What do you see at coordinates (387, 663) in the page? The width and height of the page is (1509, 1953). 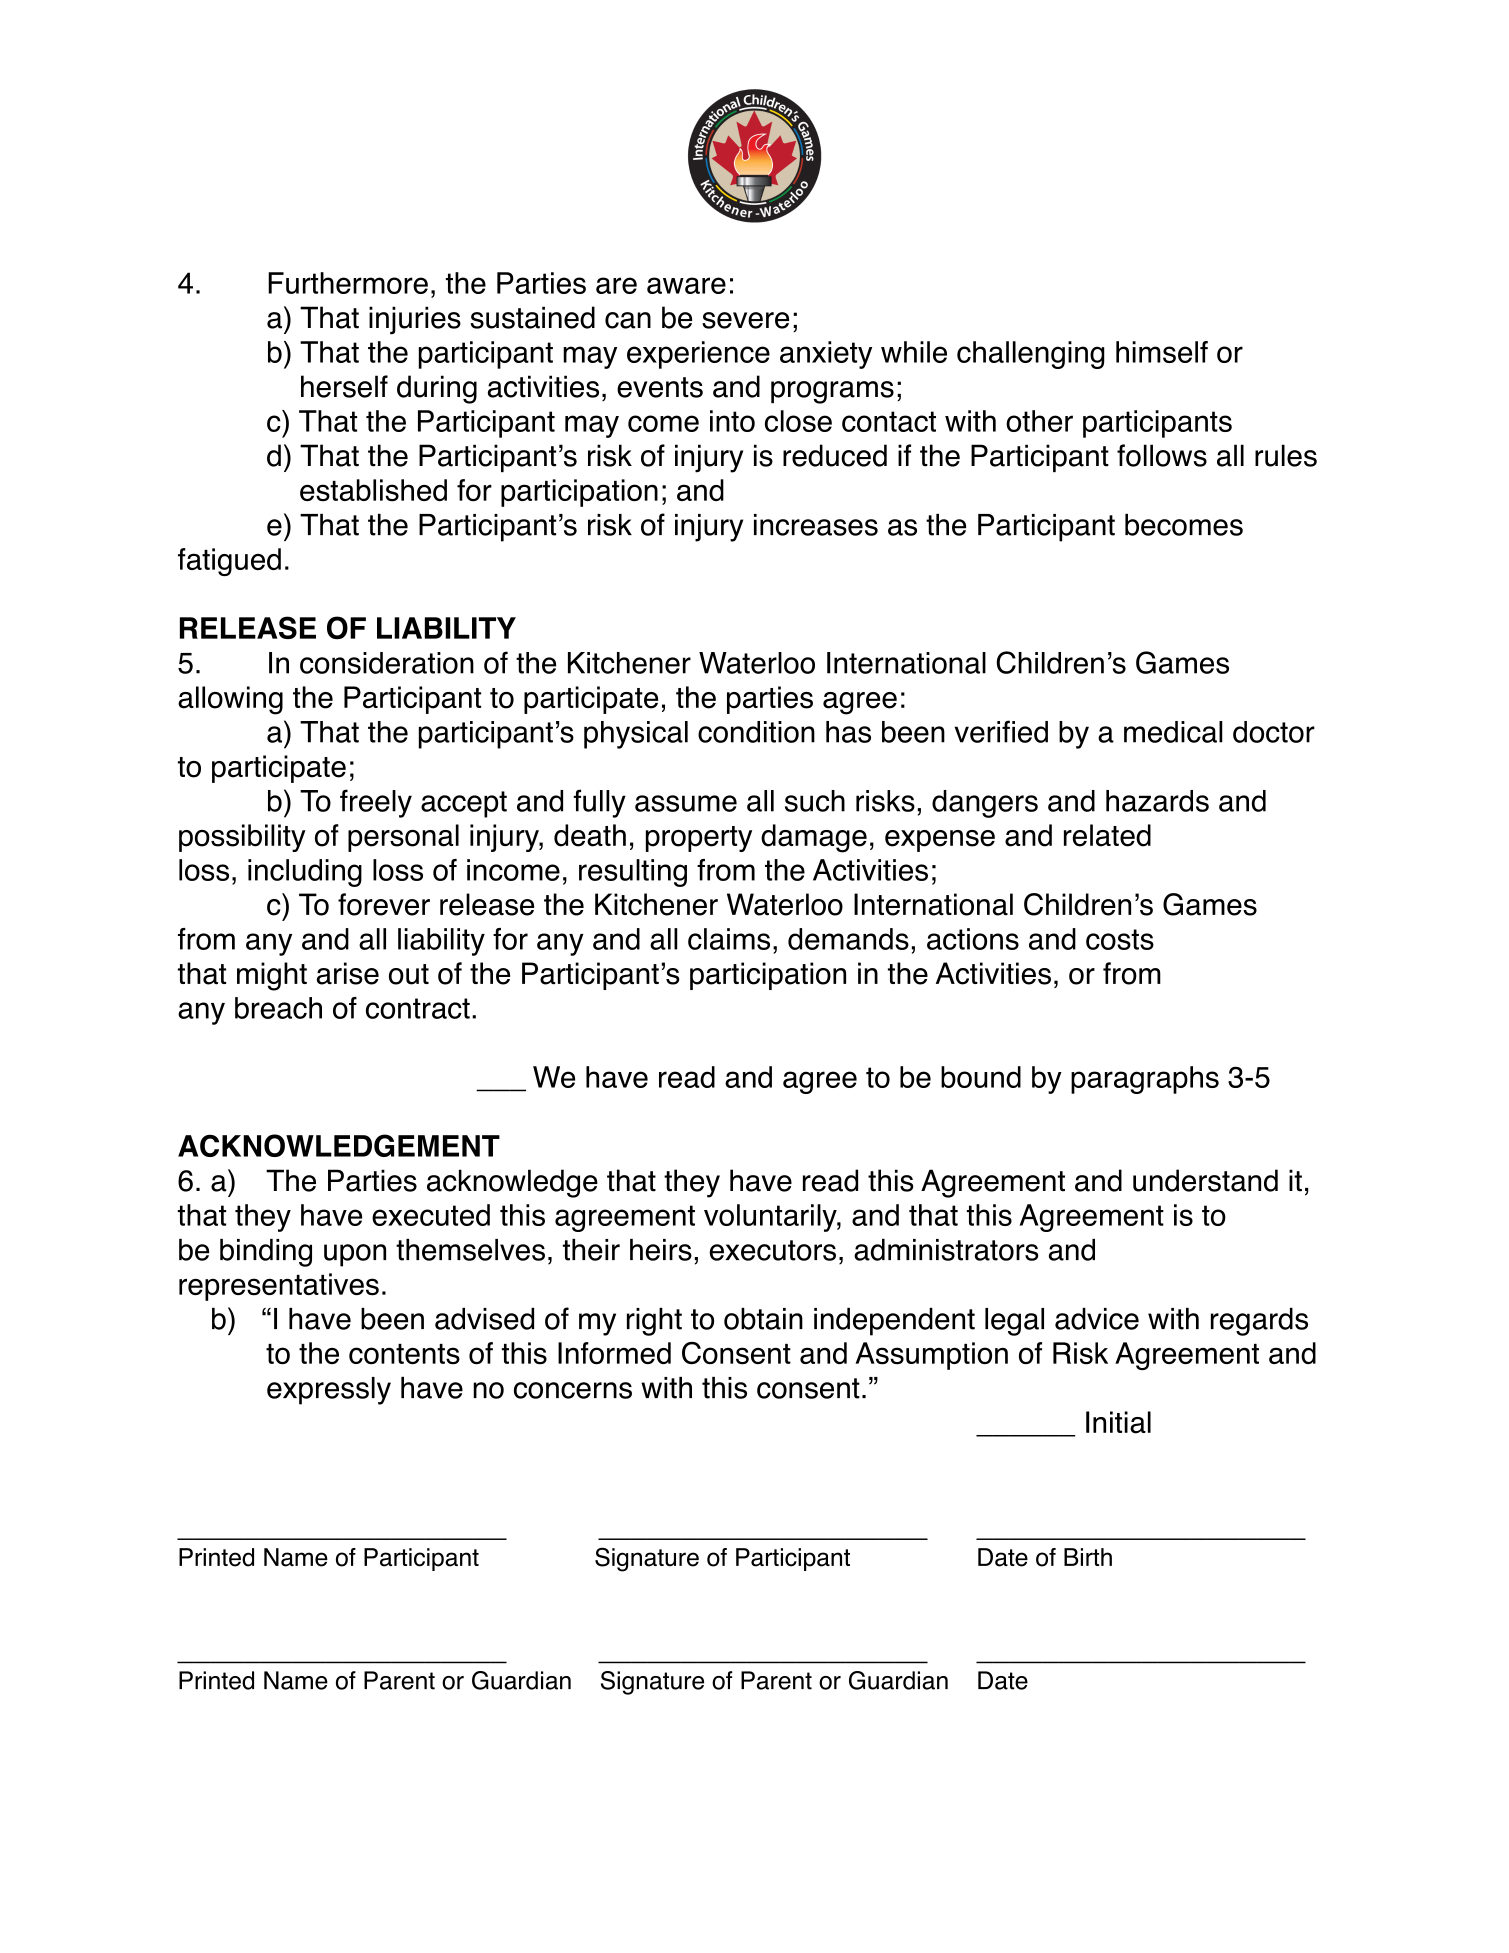 I see `consideration` at bounding box center [387, 663].
